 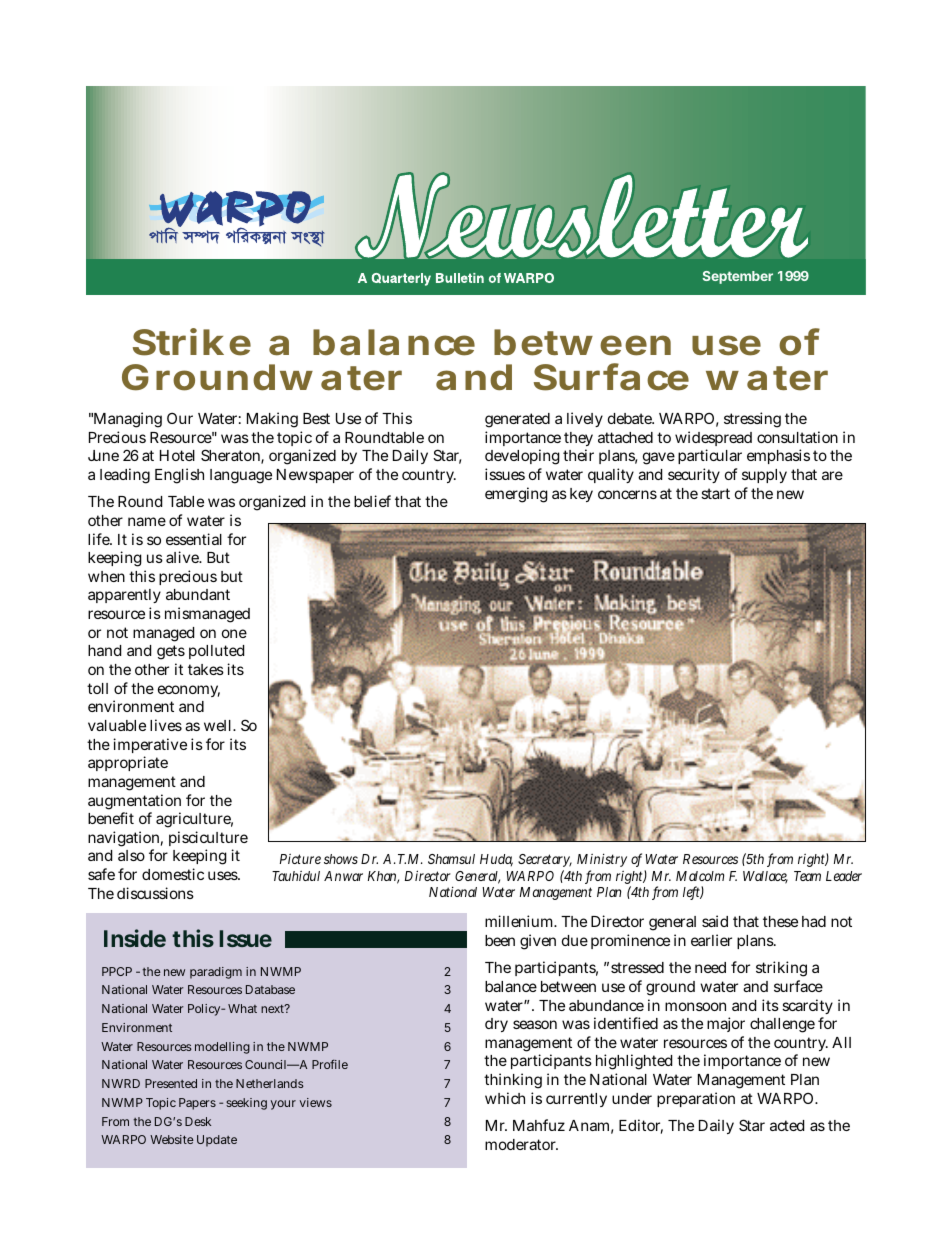 I want to click on name, so click(x=147, y=521).
